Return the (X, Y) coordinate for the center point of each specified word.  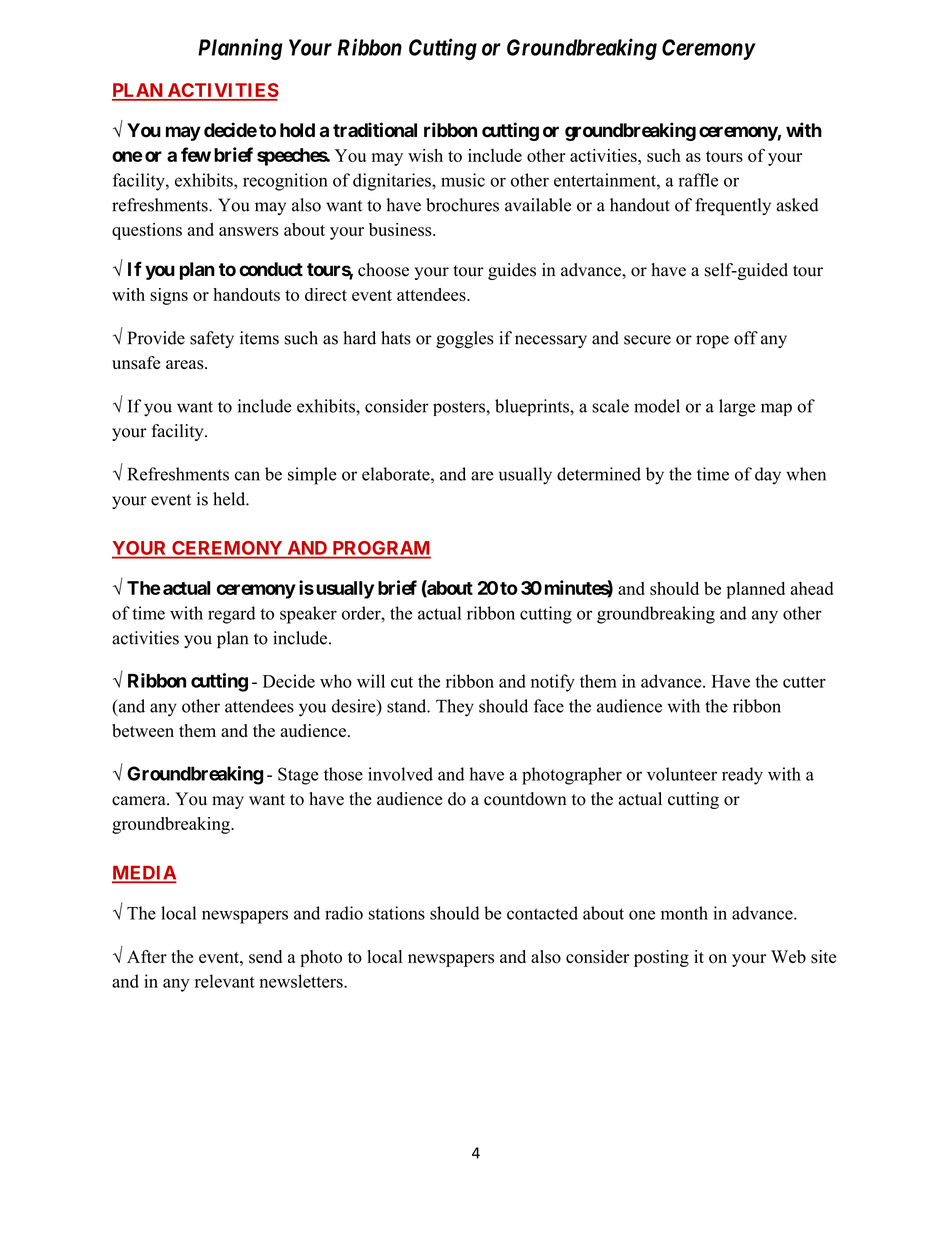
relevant (225, 981)
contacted (542, 913)
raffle (698, 180)
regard (231, 615)
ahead (811, 588)
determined (599, 474)
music (463, 180)
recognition (285, 182)
